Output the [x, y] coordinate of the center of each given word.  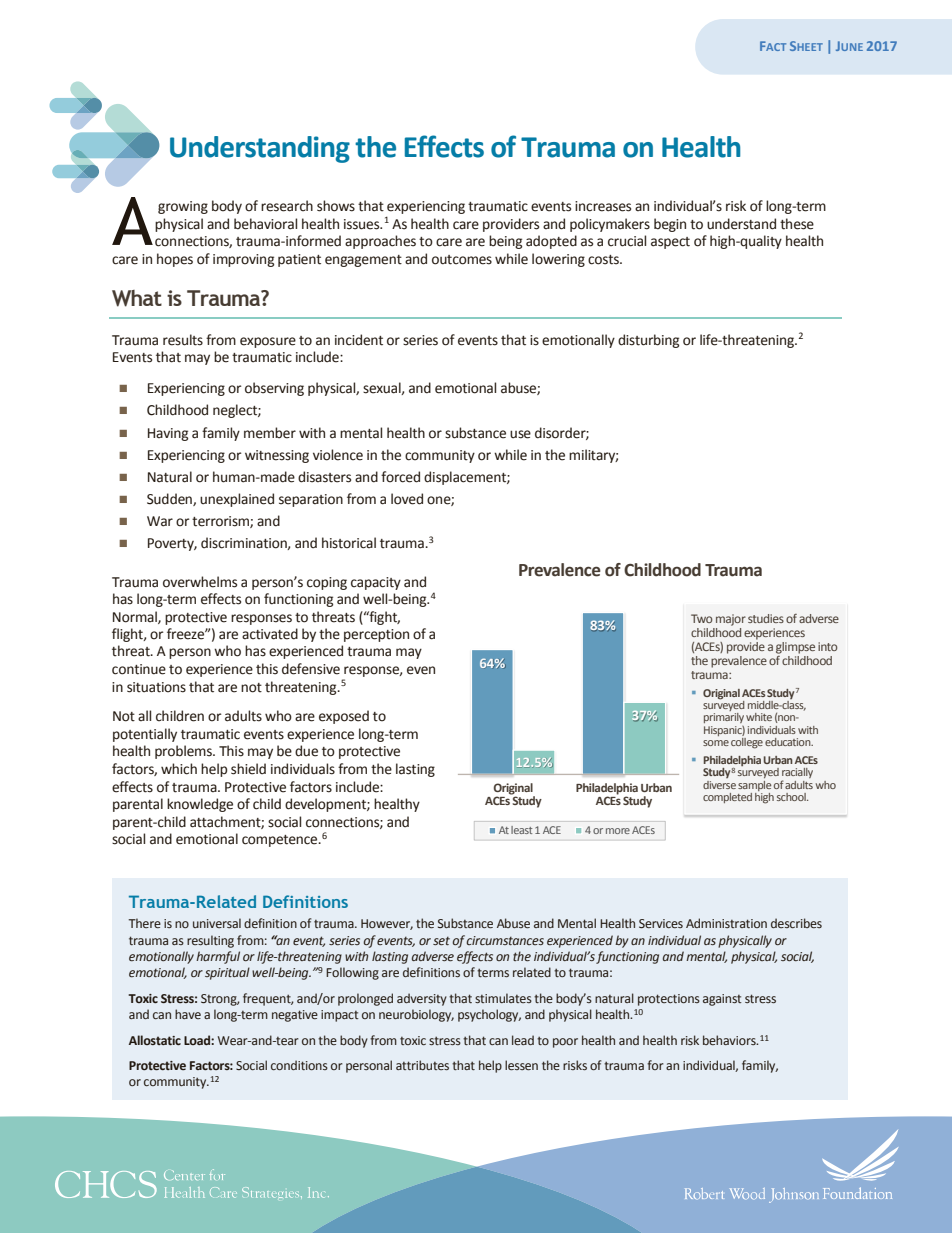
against [722, 1000]
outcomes [462, 260]
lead [523, 1040]
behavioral [265, 224]
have [188, 1014]
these [797, 224]
